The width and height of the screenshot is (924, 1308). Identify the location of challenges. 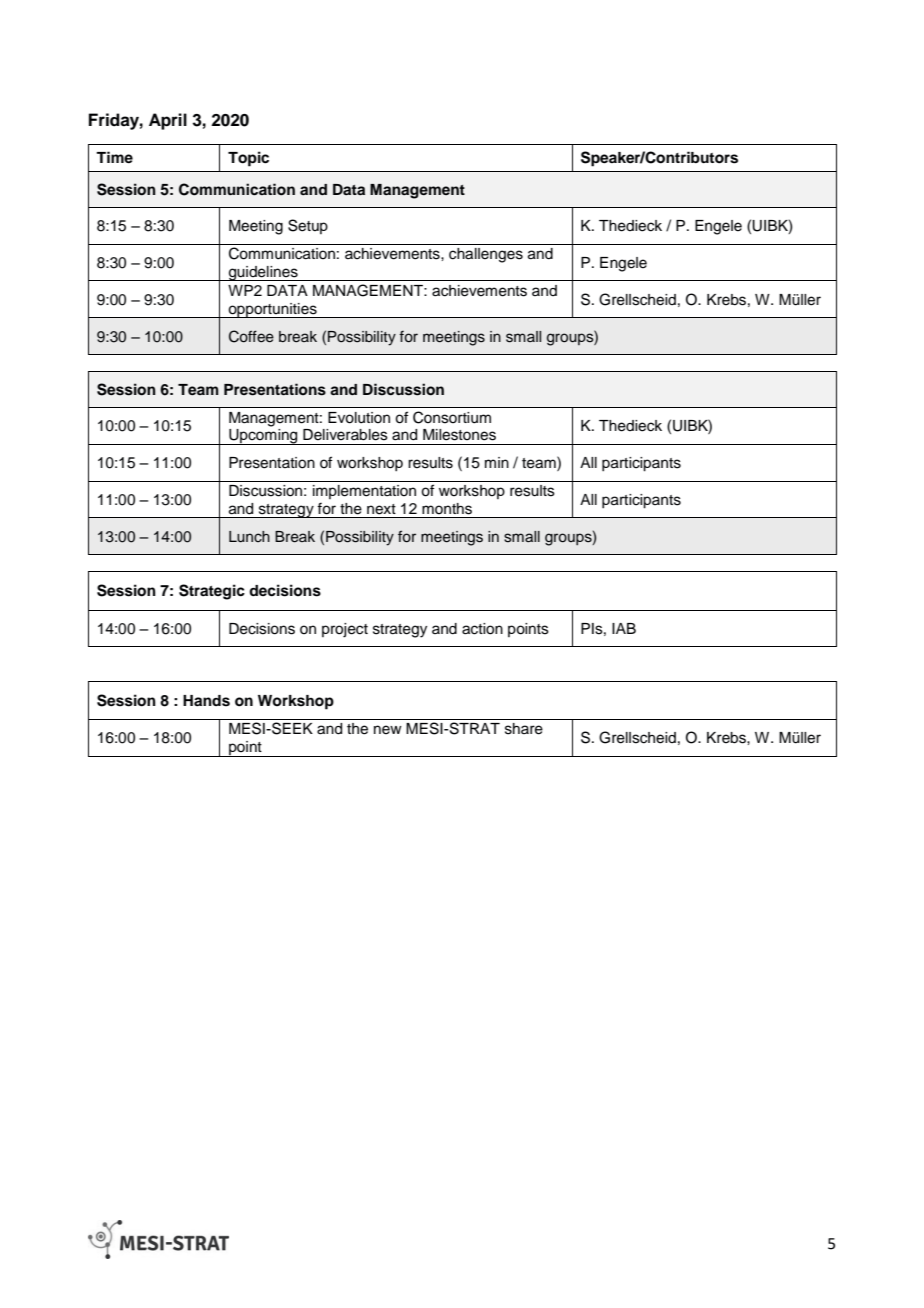
(486, 255).
